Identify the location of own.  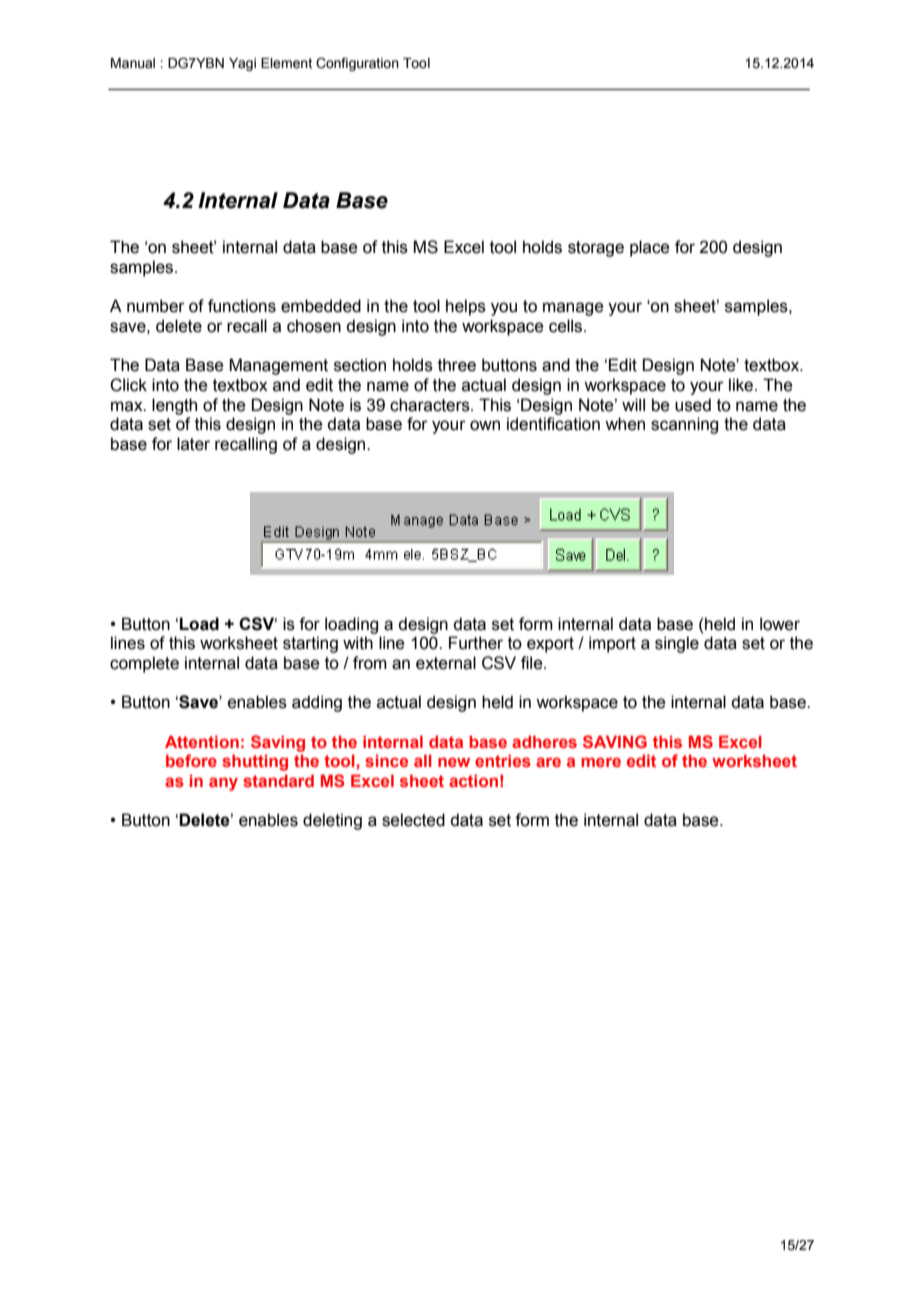
(485, 425).
